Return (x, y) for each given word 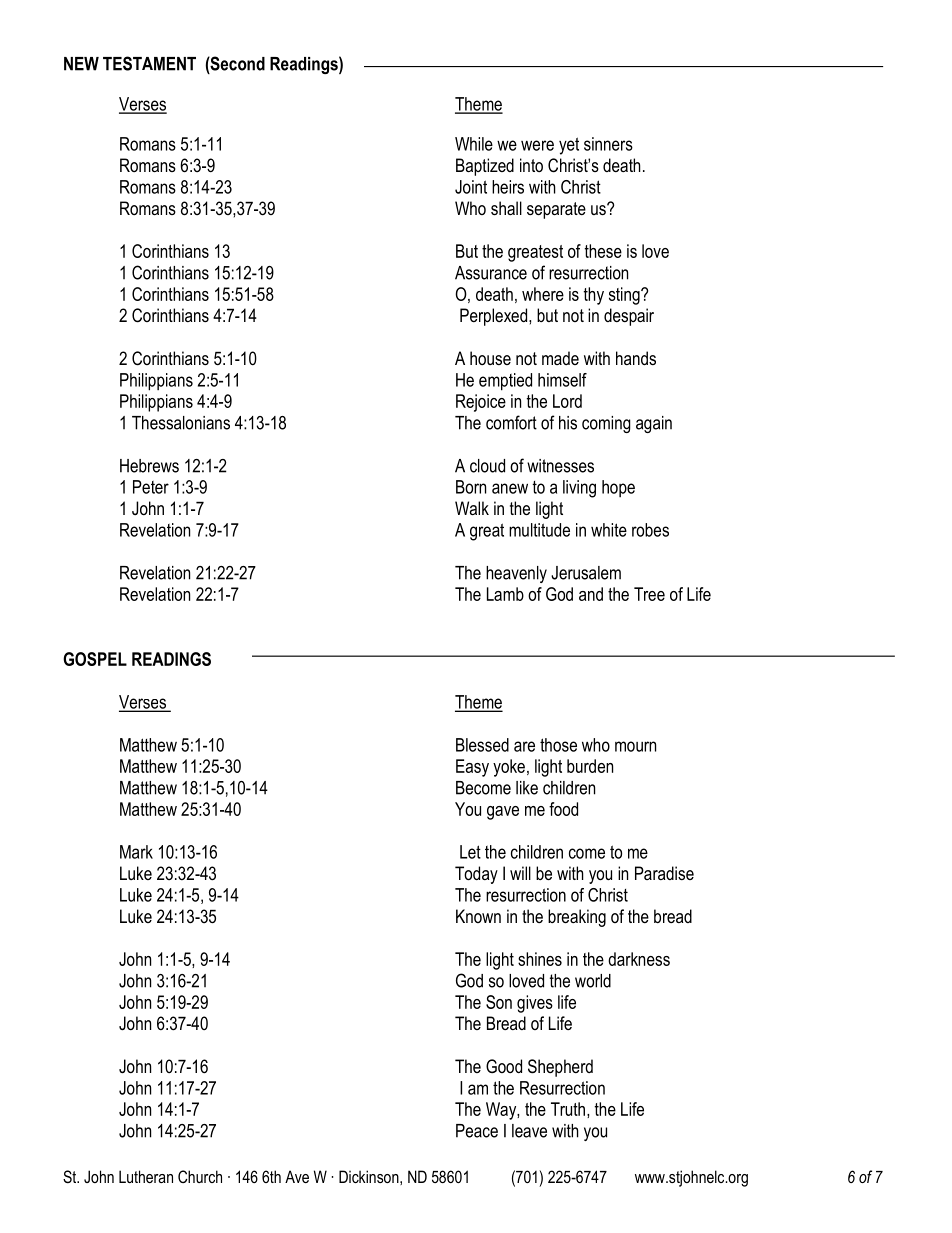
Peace (477, 1131)
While (474, 144)
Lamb (505, 594)
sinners (608, 144)
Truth (568, 1109)
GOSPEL (95, 659)
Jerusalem (586, 573)
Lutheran (146, 1176)
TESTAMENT (149, 63)
